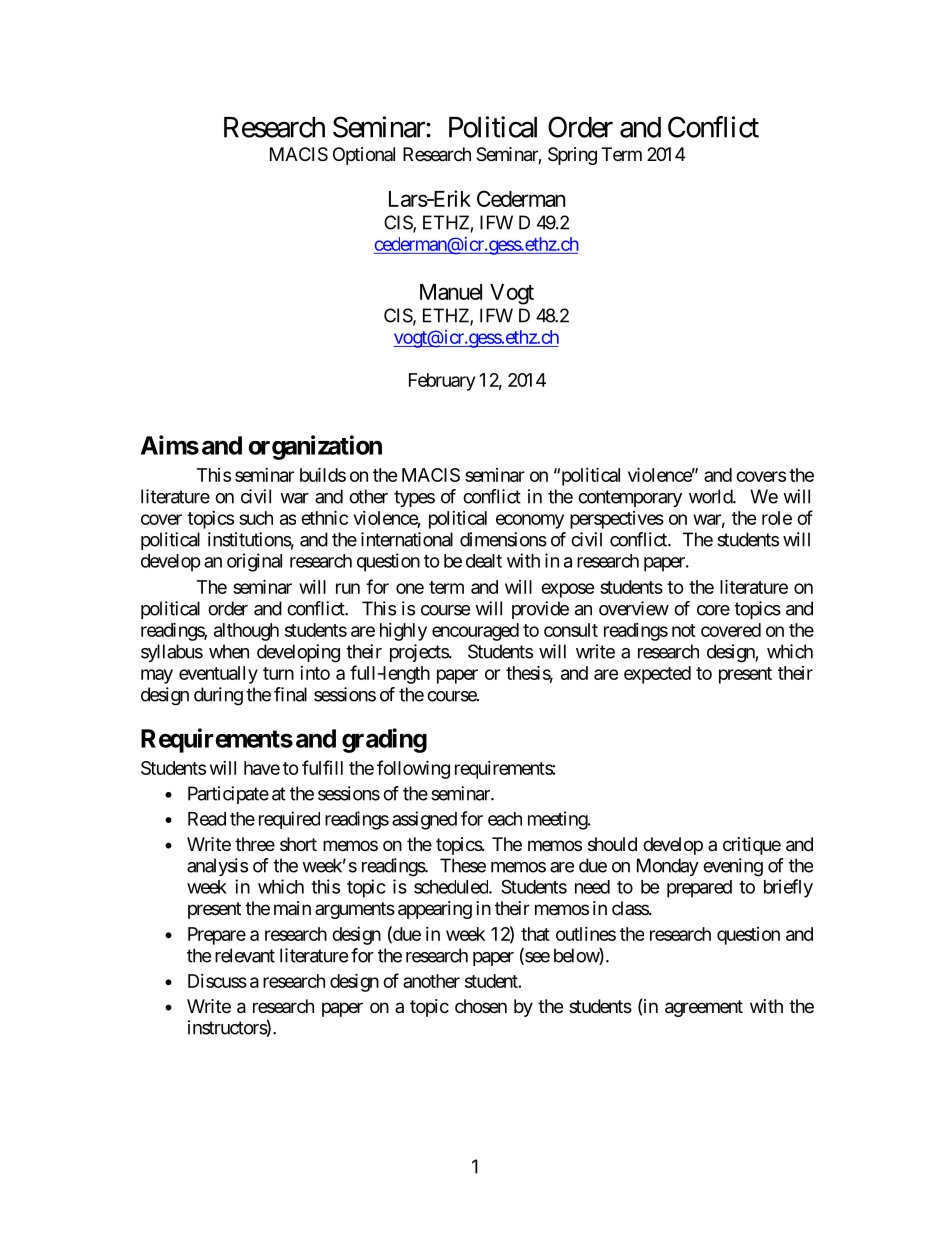 The image size is (952, 1233). What do you see at coordinates (634, 608) in the screenshot?
I see `overview` at bounding box center [634, 608].
